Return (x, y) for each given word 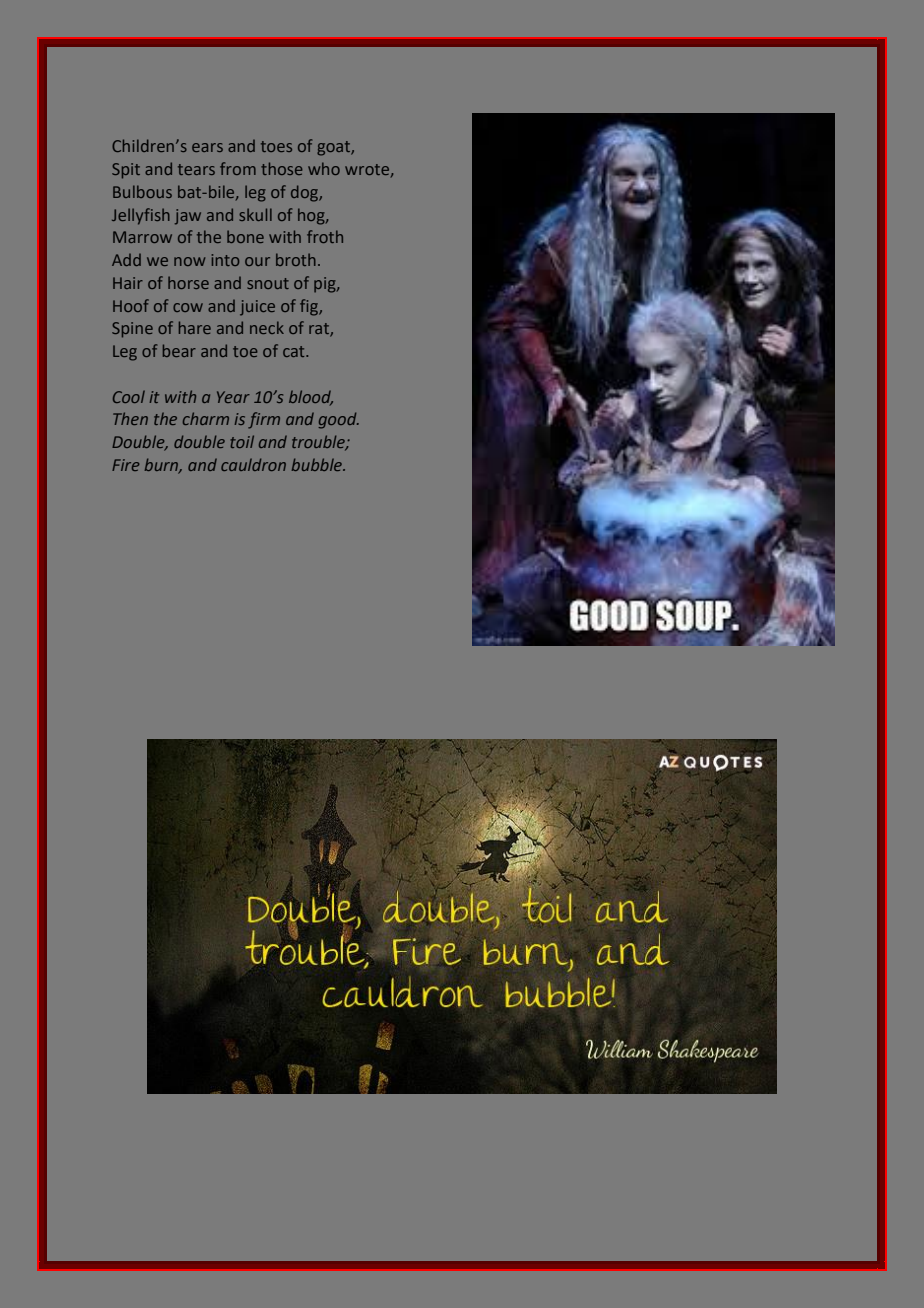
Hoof (131, 305)
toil (242, 441)
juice (257, 308)
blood (311, 397)
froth (325, 236)
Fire (126, 465)
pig (326, 285)
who (324, 168)
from (238, 168)
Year (233, 397)
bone (245, 236)
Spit (126, 171)
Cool (129, 396)
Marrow (142, 237)
